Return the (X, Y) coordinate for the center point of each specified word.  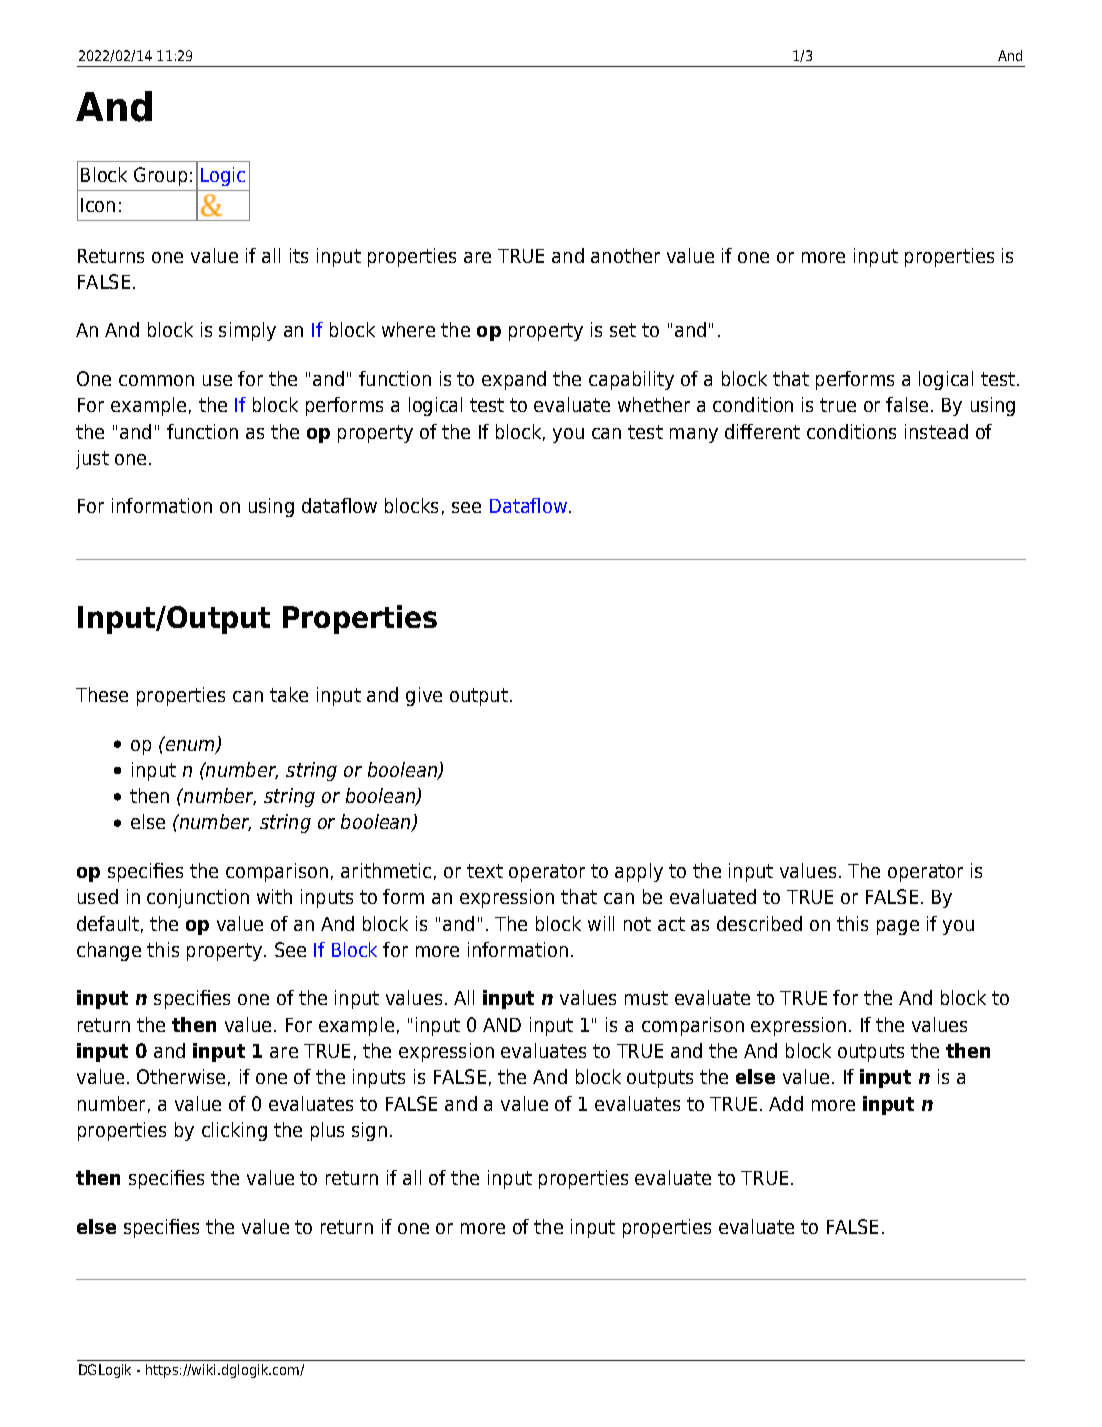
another (625, 255)
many (694, 435)
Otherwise (181, 1076)
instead (936, 431)
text (485, 871)
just (92, 459)
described (759, 923)
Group (160, 176)
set (623, 330)
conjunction (198, 898)
